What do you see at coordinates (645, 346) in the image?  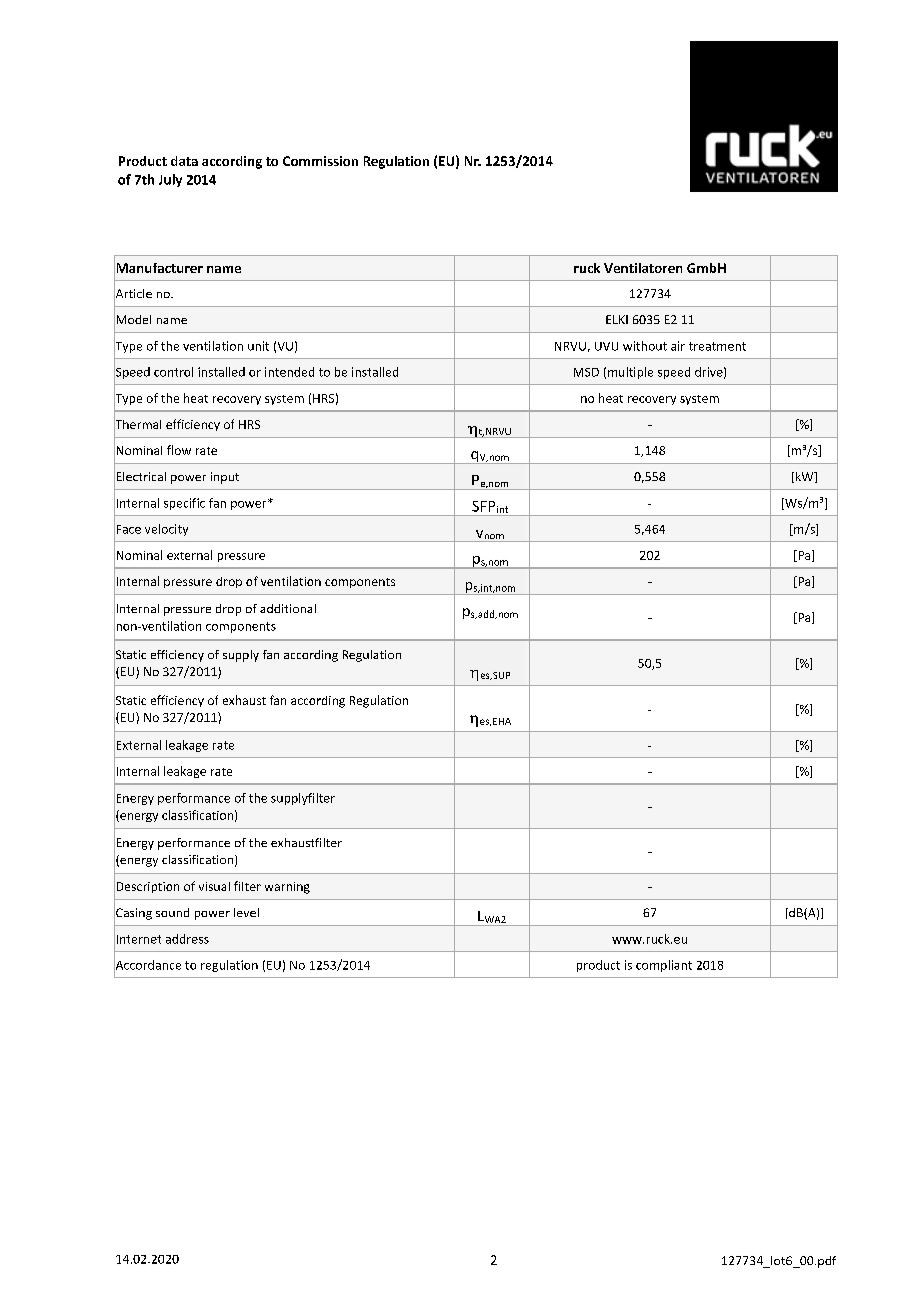 I see `without` at bounding box center [645, 346].
